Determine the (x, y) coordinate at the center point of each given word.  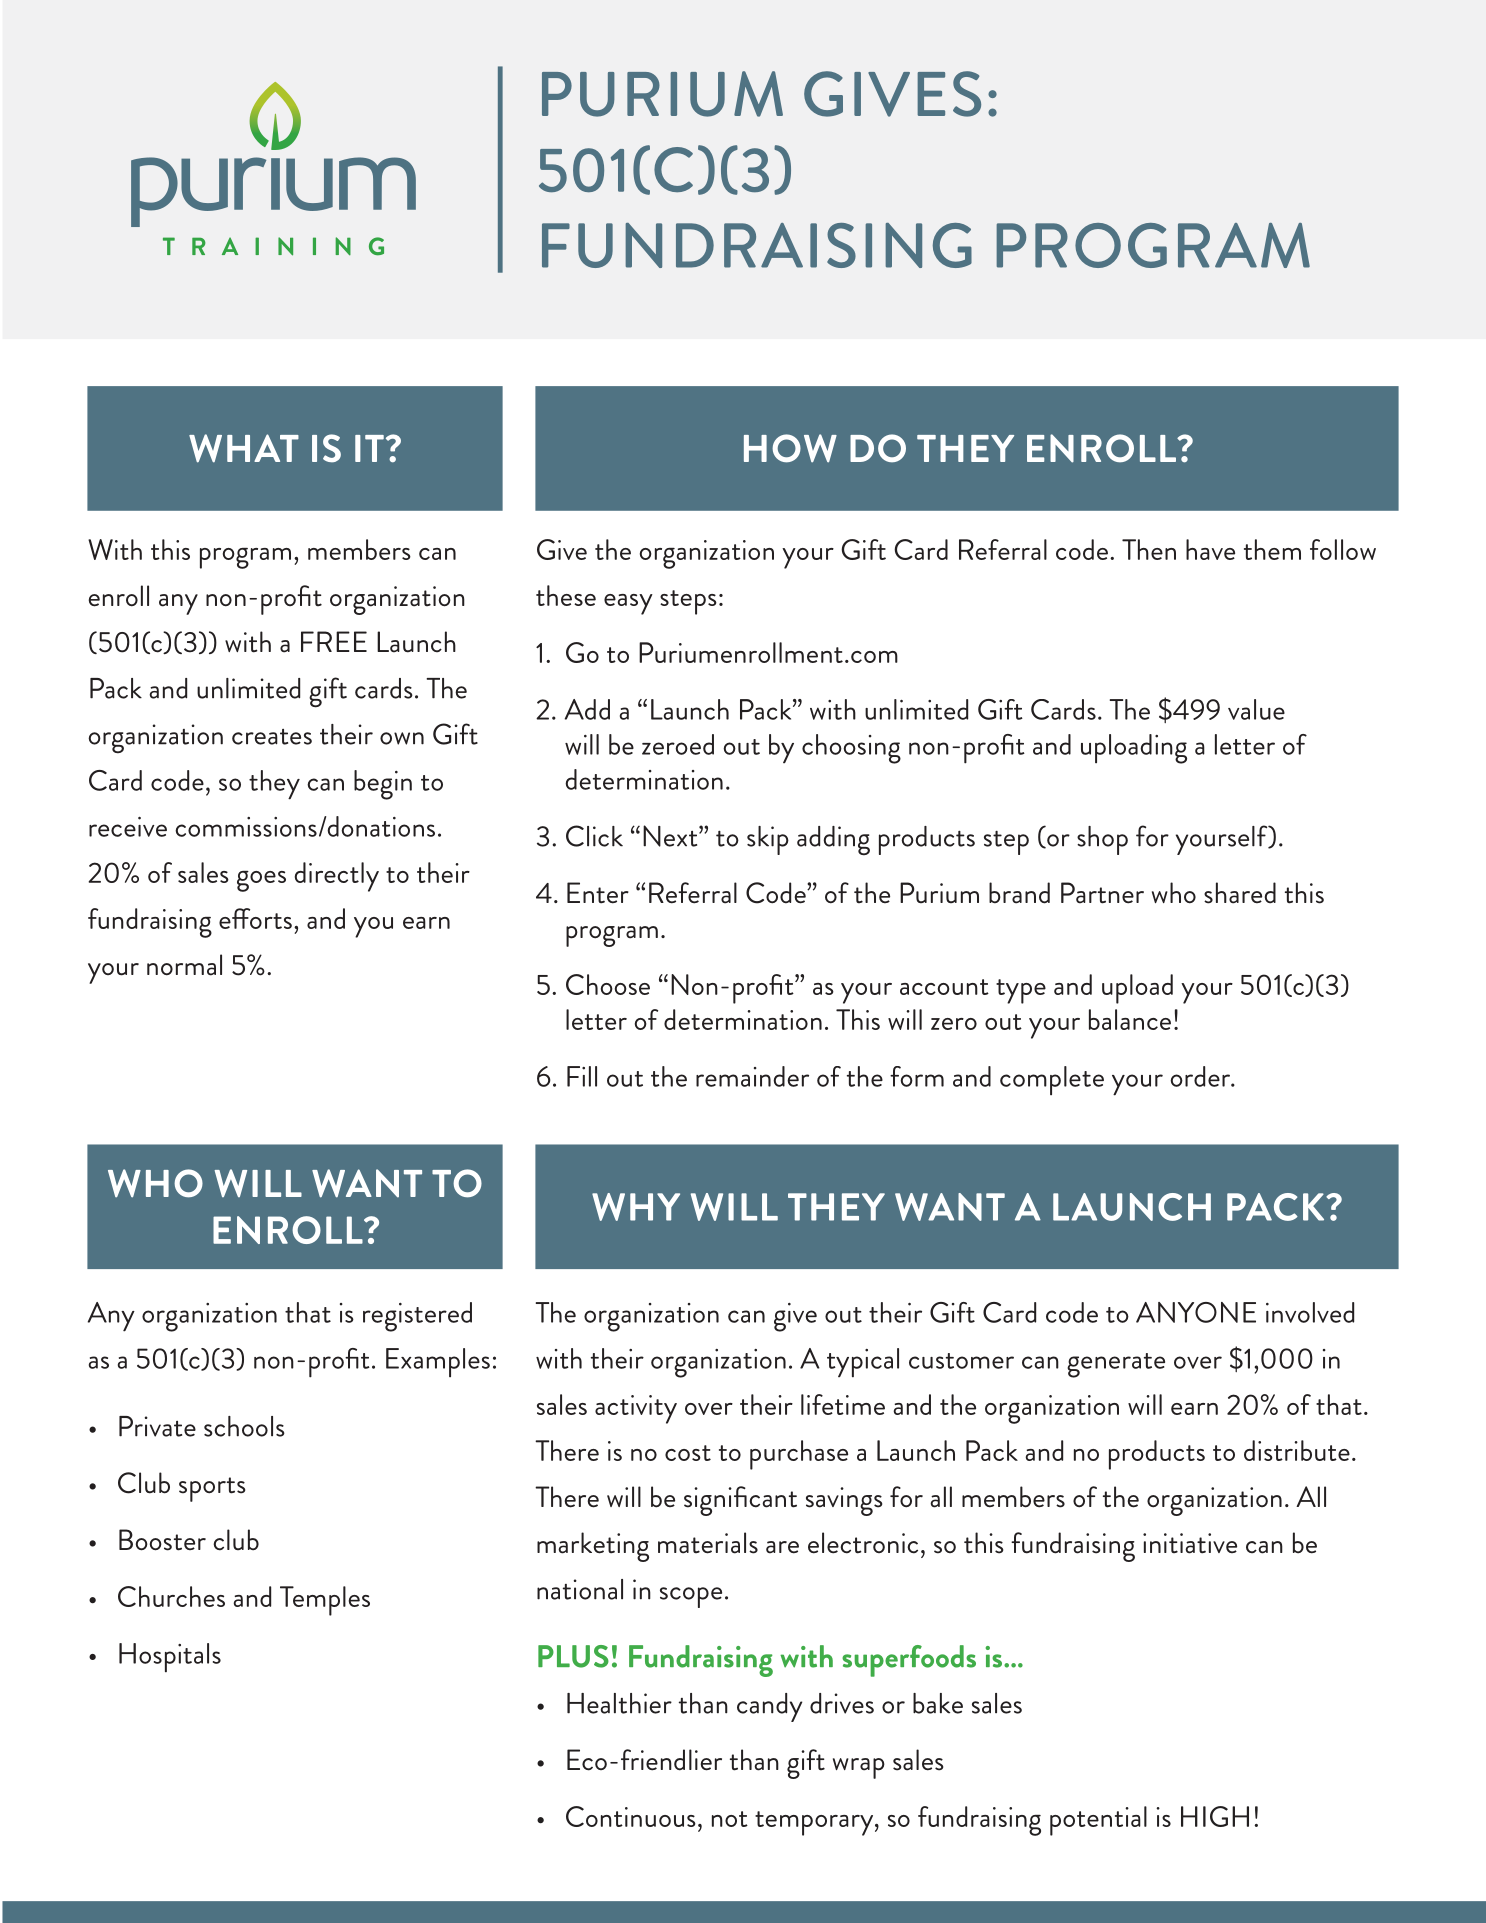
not (730, 1819)
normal (184, 965)
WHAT (244, 448)
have (1210, 549)
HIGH (1215, 1816)
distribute (1297, 1450)
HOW (790, 448)
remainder (752, 1076)
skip (768, 840)
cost (688, 1453)
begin (383, 785)
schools (244, 1426)
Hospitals (170, 1657)
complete (1052, 1080)
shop (1102, 840)
